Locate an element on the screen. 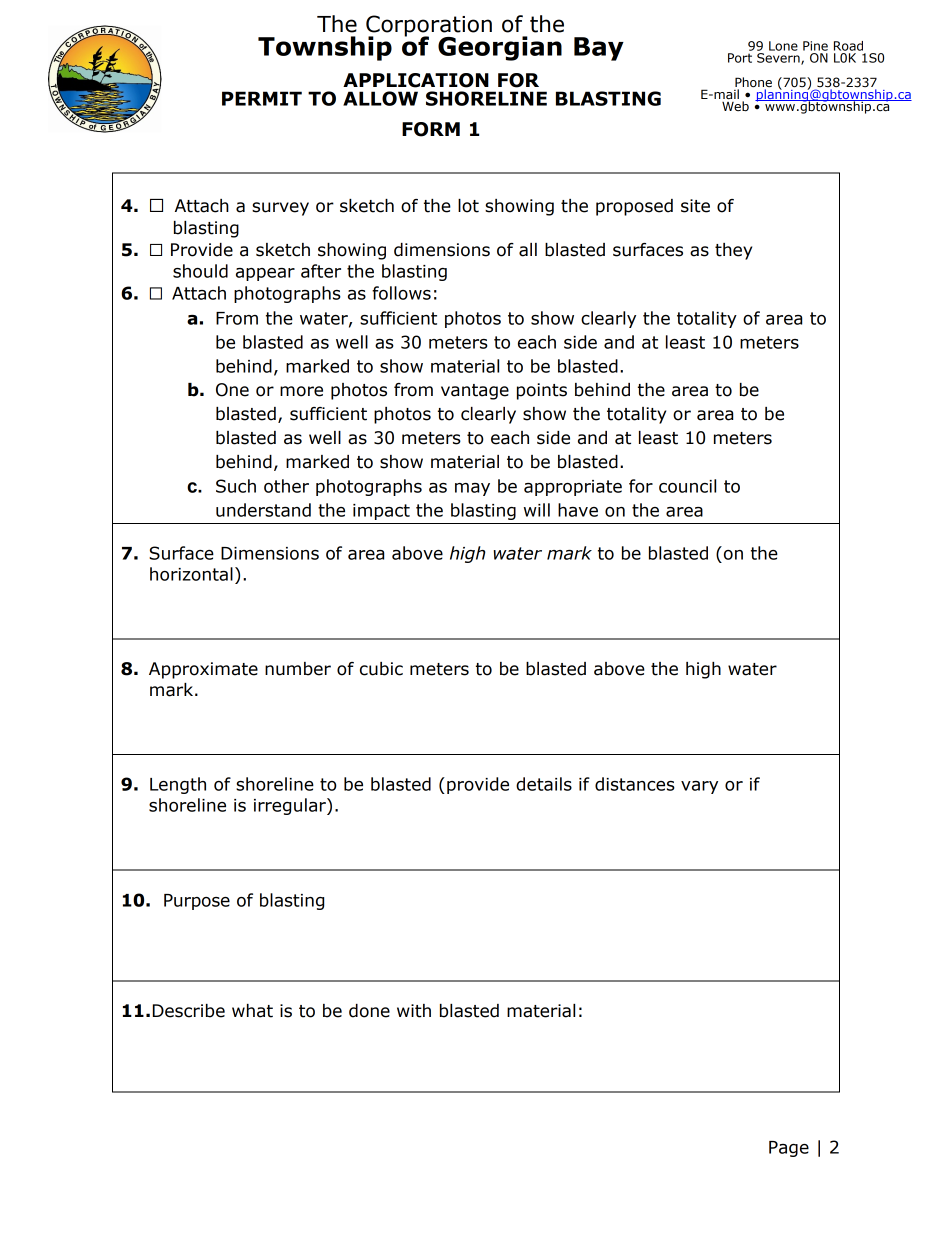  council is located at coordinates (687, 486).
